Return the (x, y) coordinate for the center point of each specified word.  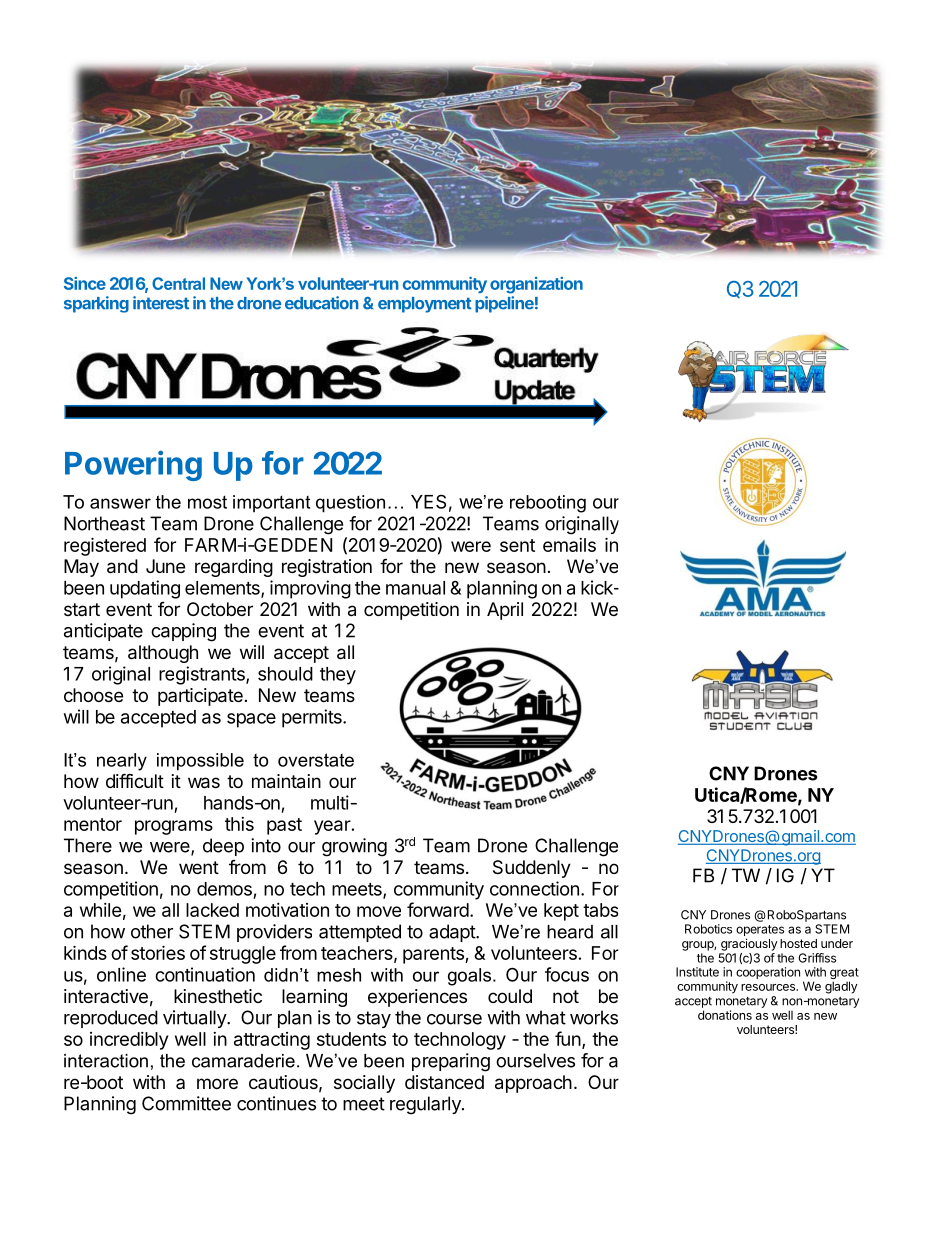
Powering (133, 465)
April (505, 611)
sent (517, 545)
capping (183, 632)
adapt (453, 933)
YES (428, 501)
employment (425, 305)
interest (161, 303)
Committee (186, 1103)
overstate (316, 760)
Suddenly (532, 869)
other (152, 931)
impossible (200, 762)
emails (569, 545)
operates (760, 932)
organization (536, 285)
